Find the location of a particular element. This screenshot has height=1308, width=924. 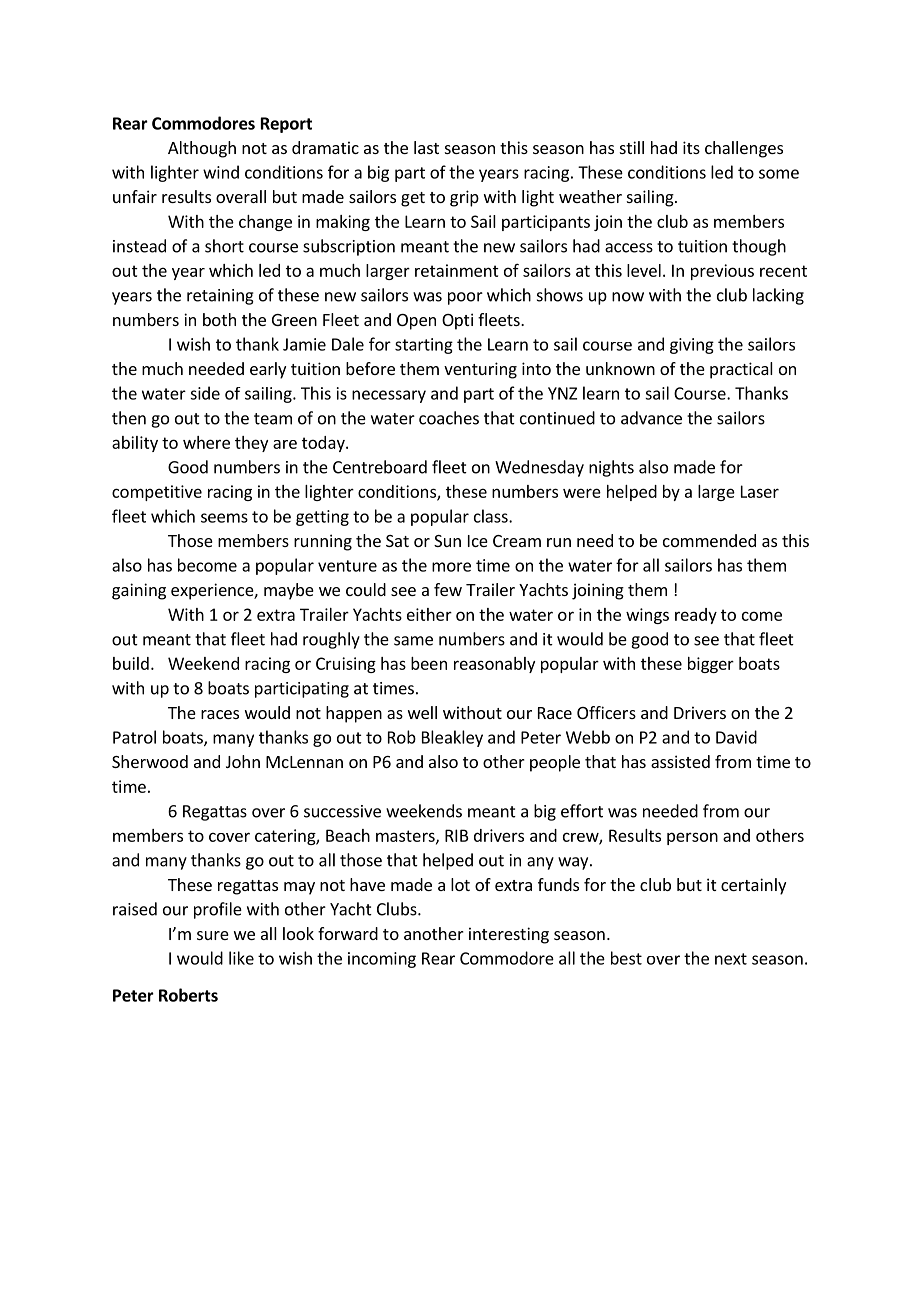

like is located at coordinates (241, 958).
